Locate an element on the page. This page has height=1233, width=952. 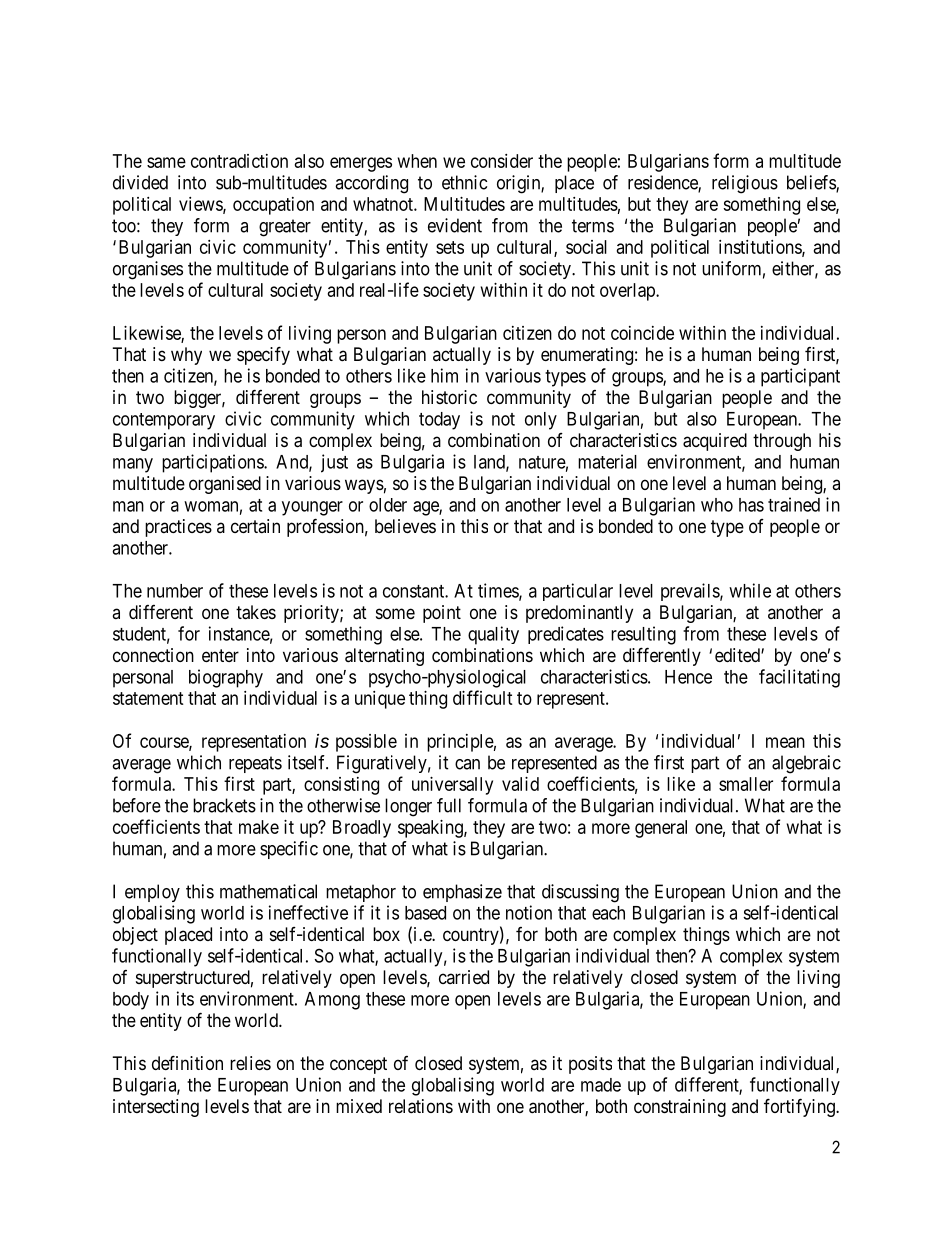
religious is located at coordinates (745, 184).
